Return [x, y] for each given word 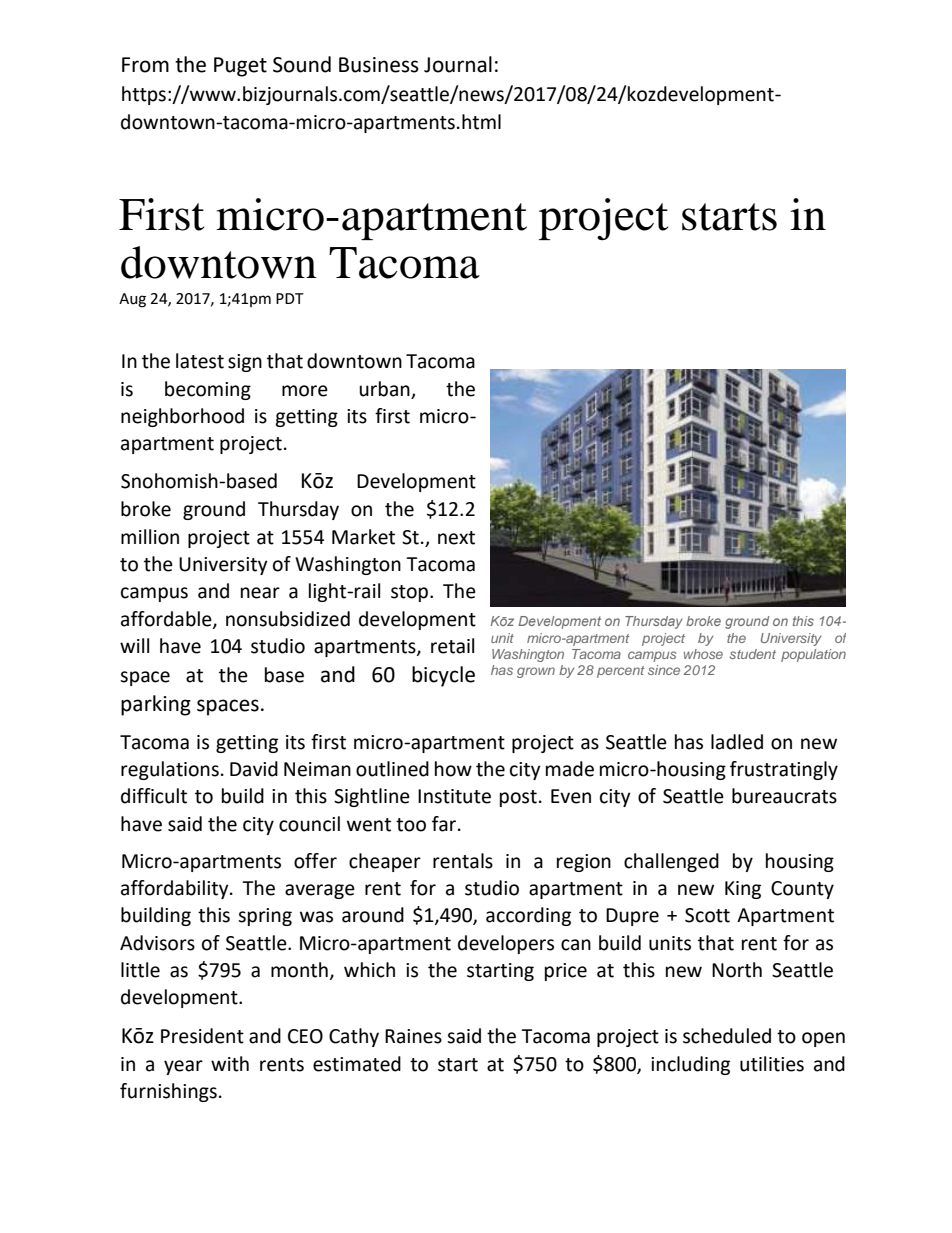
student [752, 654]
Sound [302, 64]
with [230, 1064]
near [260, 593]
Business [379, 65]
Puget [240, 67]
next [456, 538]
